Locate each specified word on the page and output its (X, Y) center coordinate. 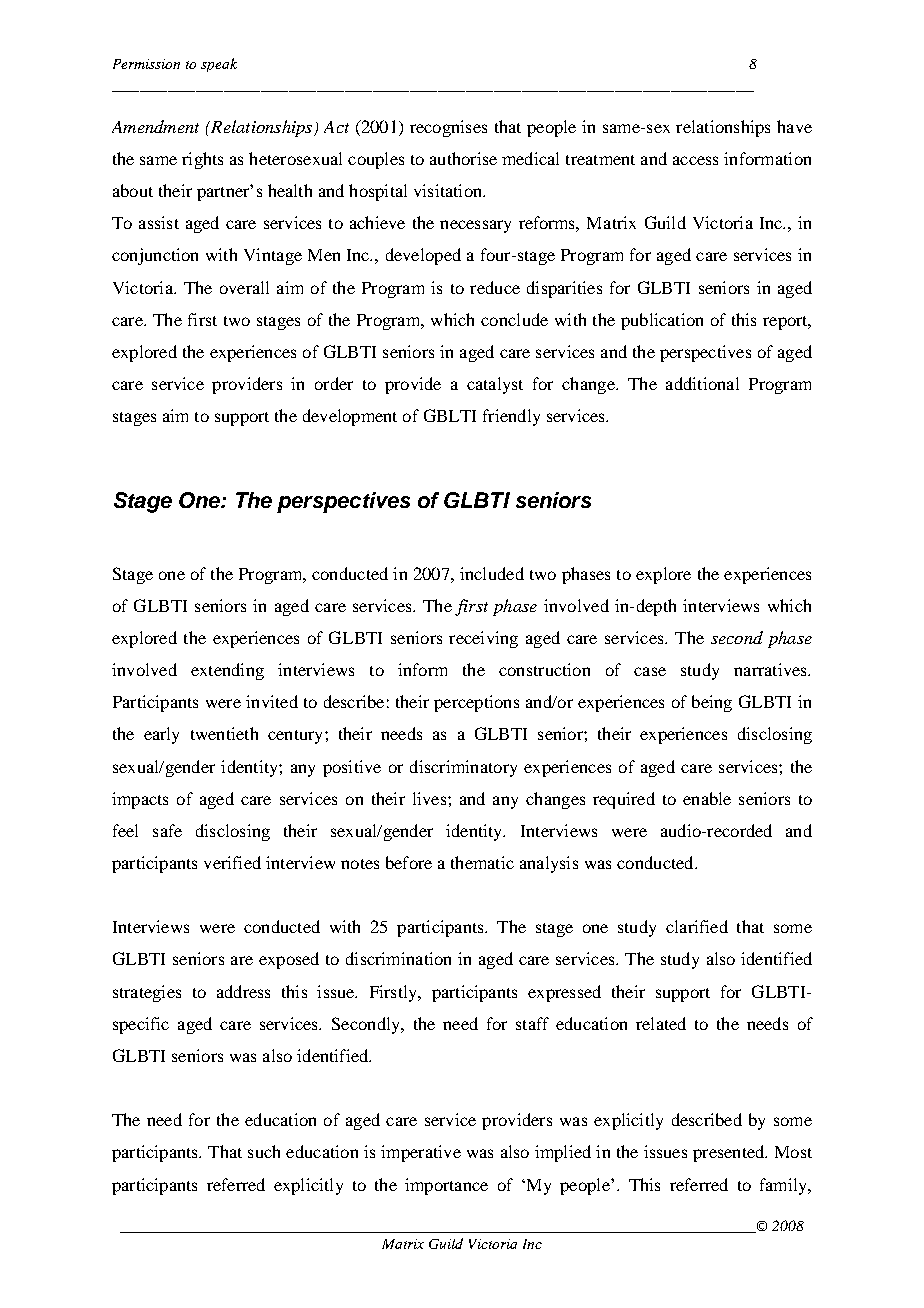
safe (167, 830)
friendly (511, 417)
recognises (448, 128)
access (695, 160)
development (350, 417)
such (264, 1151)
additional (702, 383)
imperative (421, 1153)
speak (219, 65)
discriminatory (463, 768)
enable (707, 798)
